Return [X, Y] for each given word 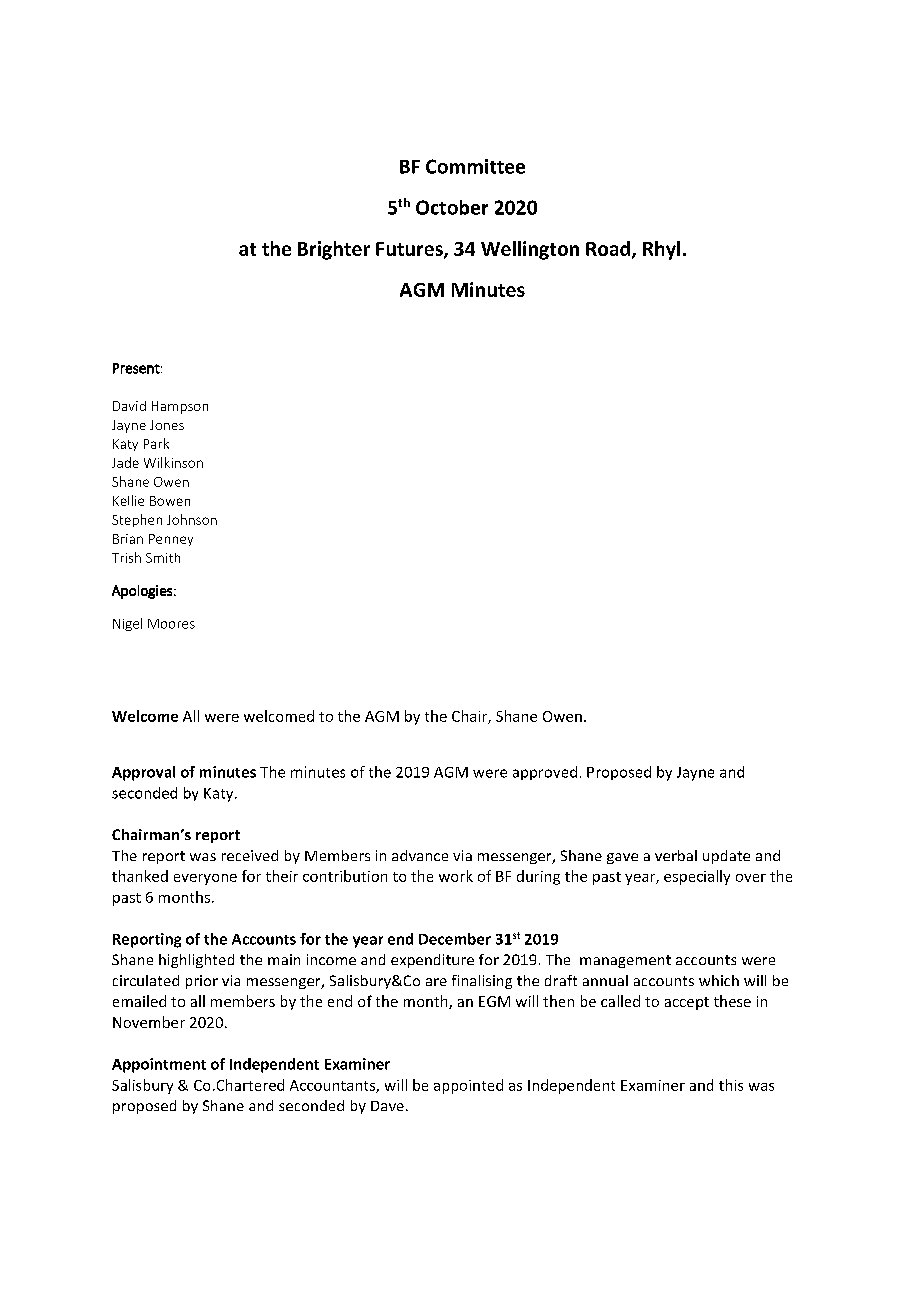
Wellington [530, 250]
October [452, 207]
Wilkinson [173, 462]
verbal [676, 855]
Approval [143, 773]
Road [608, 248]
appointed [468, 1086]
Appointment [159, 1065]
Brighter [334, 250]
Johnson [192, 519]
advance [420, 855]
